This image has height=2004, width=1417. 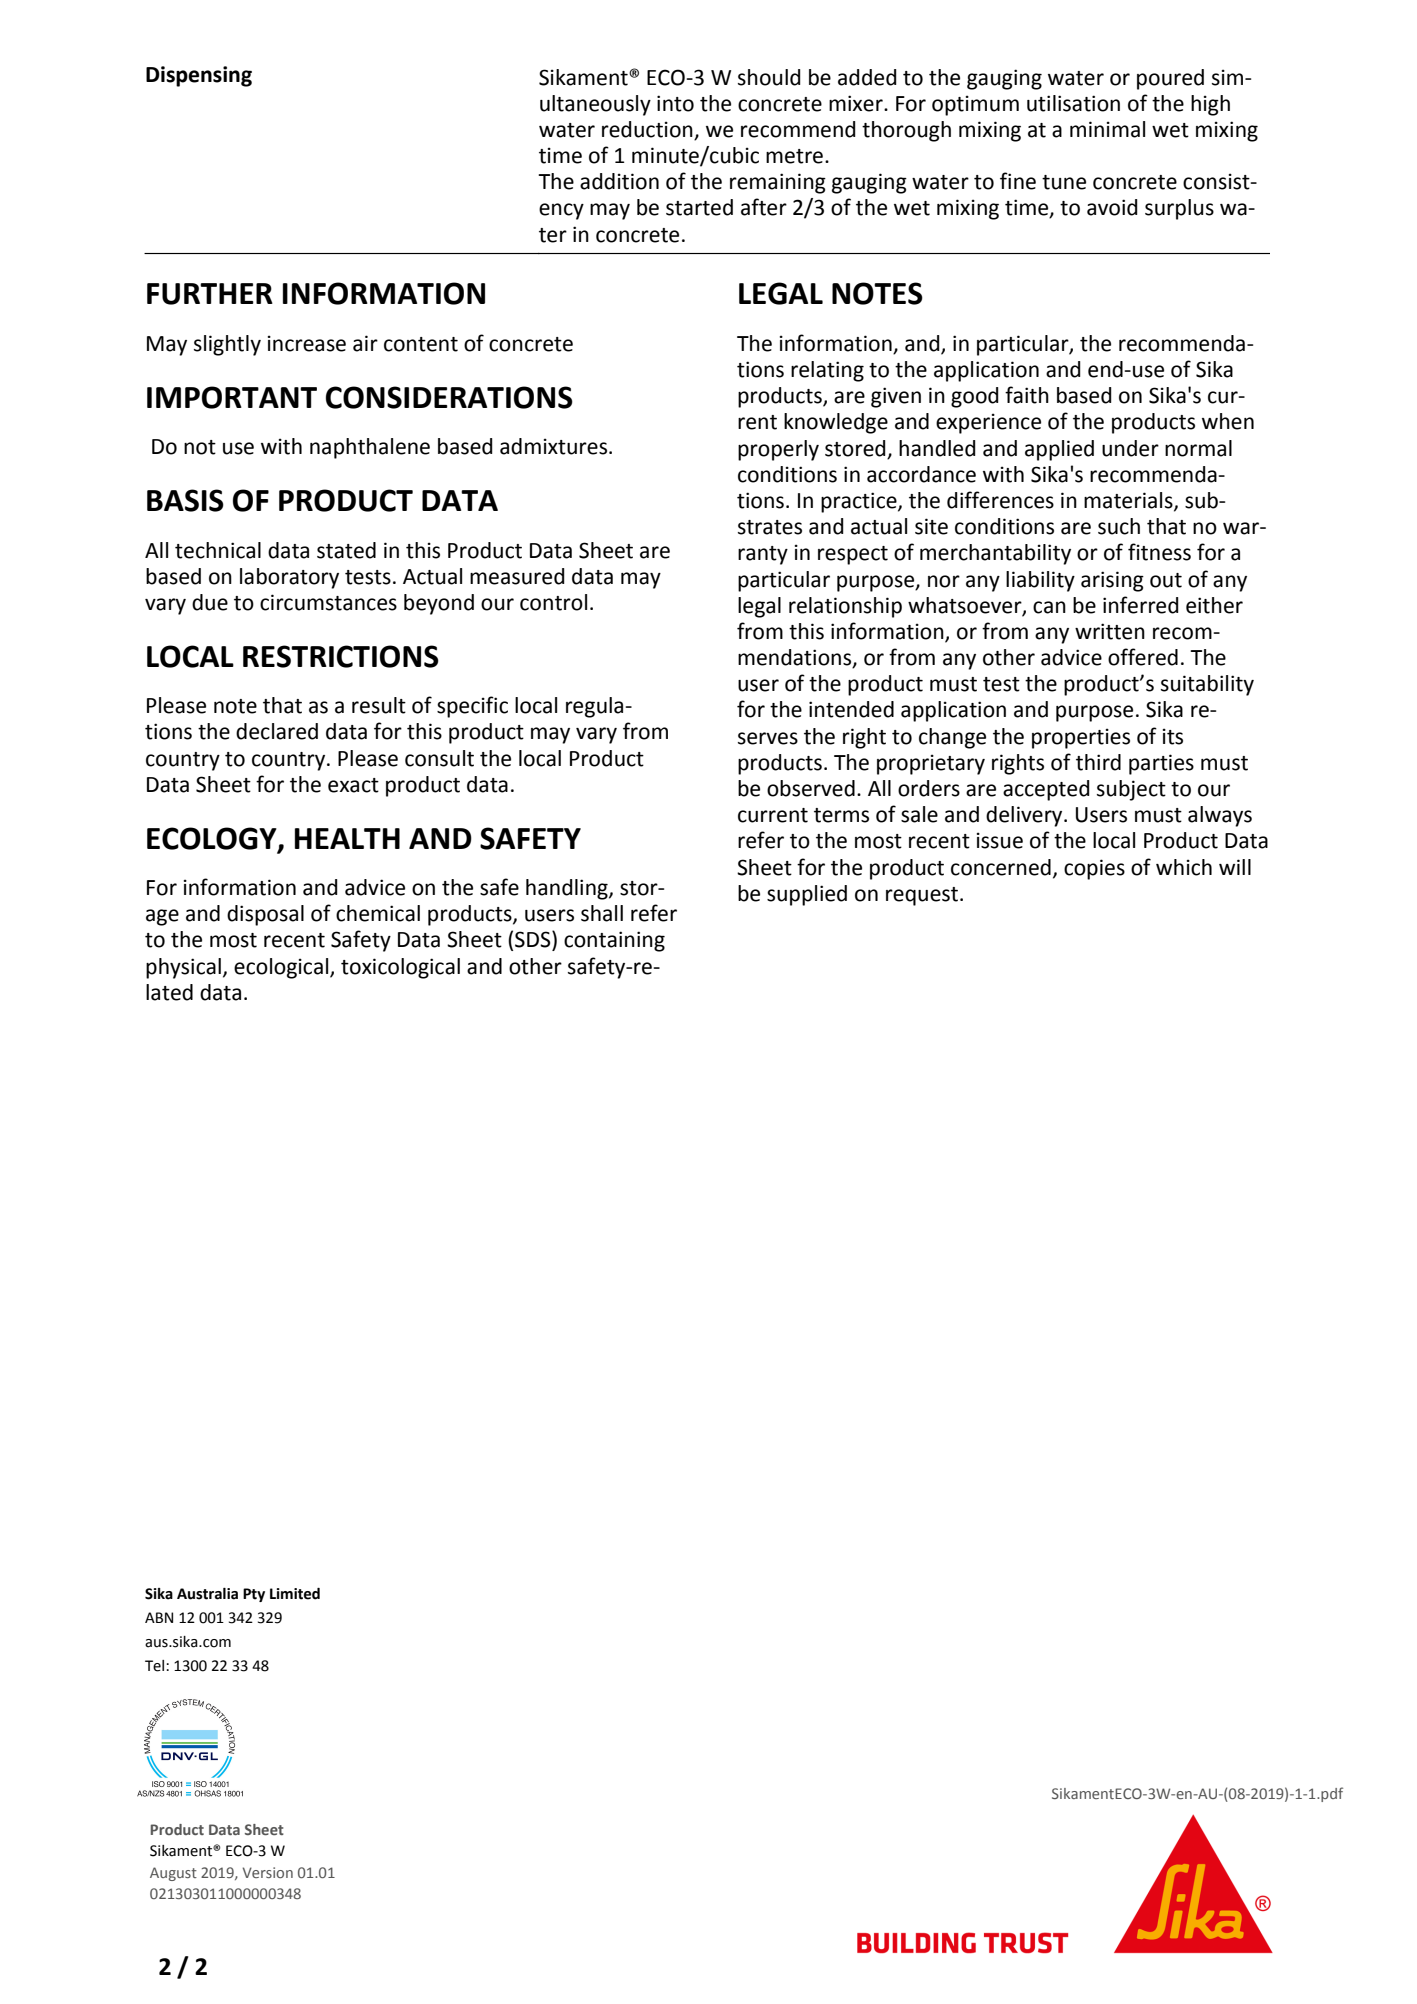 I want to click on subject, so click(x=1131, y=790).
